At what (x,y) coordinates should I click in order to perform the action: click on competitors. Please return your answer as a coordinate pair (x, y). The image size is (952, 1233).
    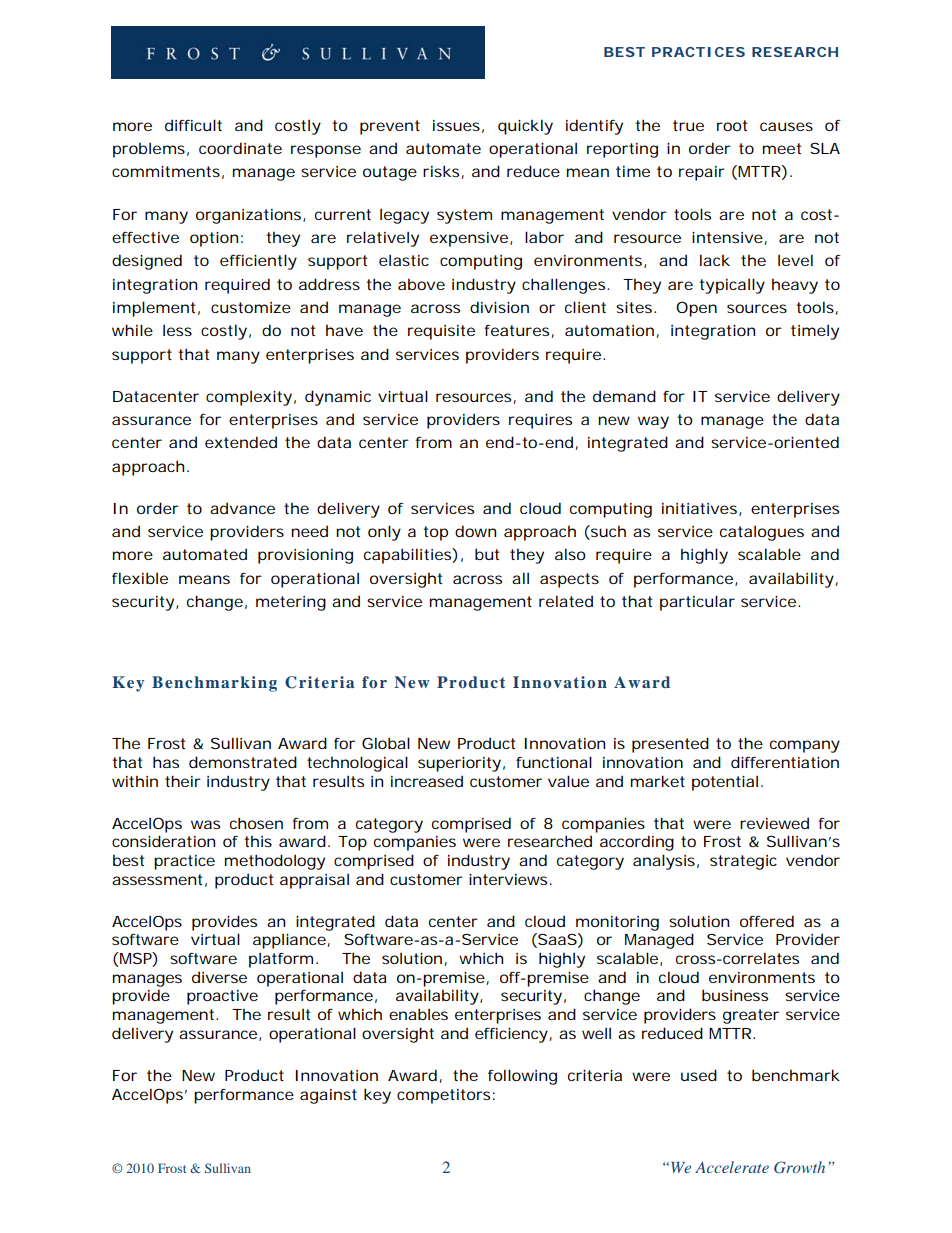
    Looking at the image, I should click on (443, 1096).
